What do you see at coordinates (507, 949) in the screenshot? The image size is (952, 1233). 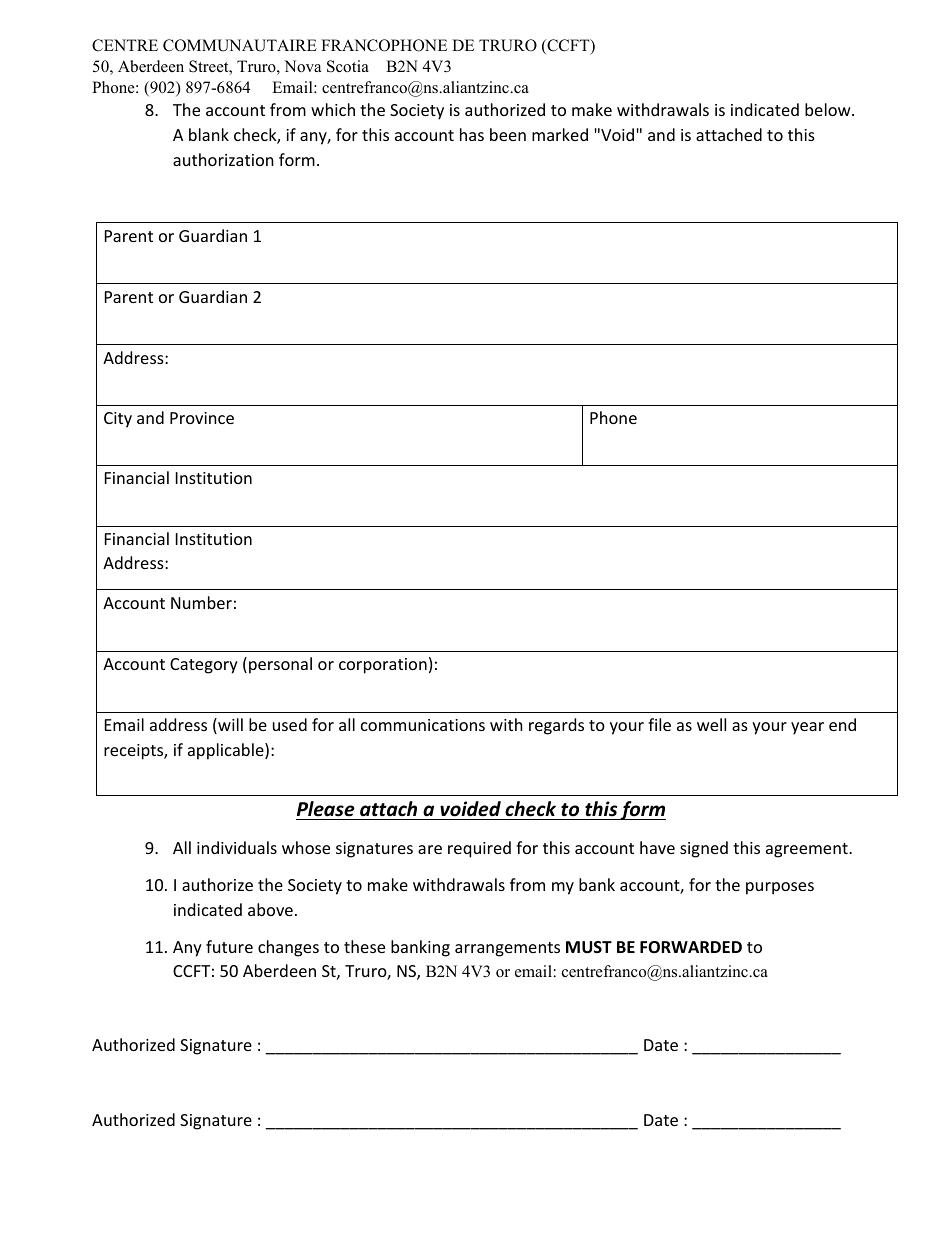 I see `arrangements` at bounding box center [507, 949].
